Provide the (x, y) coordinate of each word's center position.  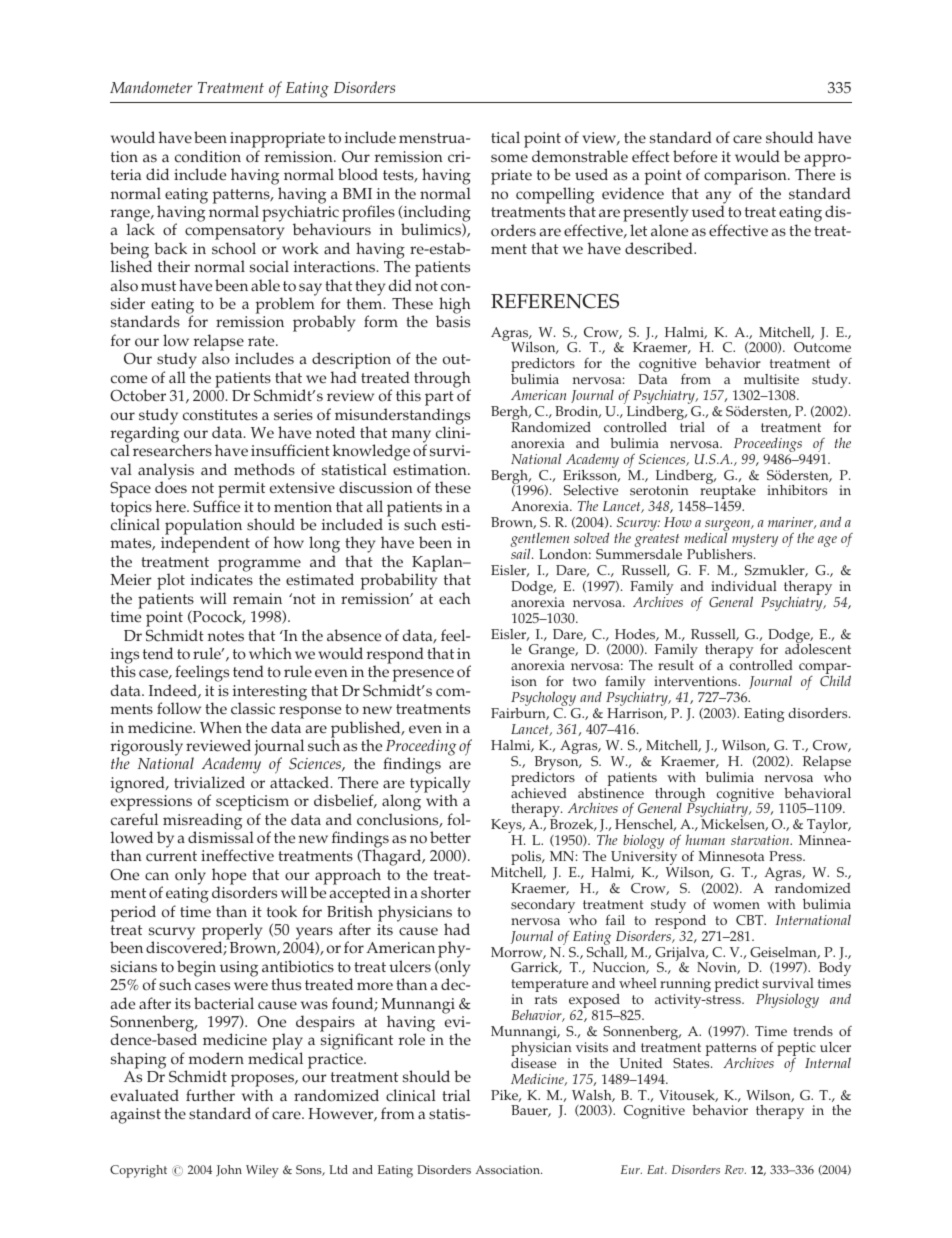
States (692, 1063)
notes (226, 636)
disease (533, 1063)
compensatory (234, 234)
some (509, 158)
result (676, 665)
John (229, 1171)
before (695, 156)
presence (423, 677)
